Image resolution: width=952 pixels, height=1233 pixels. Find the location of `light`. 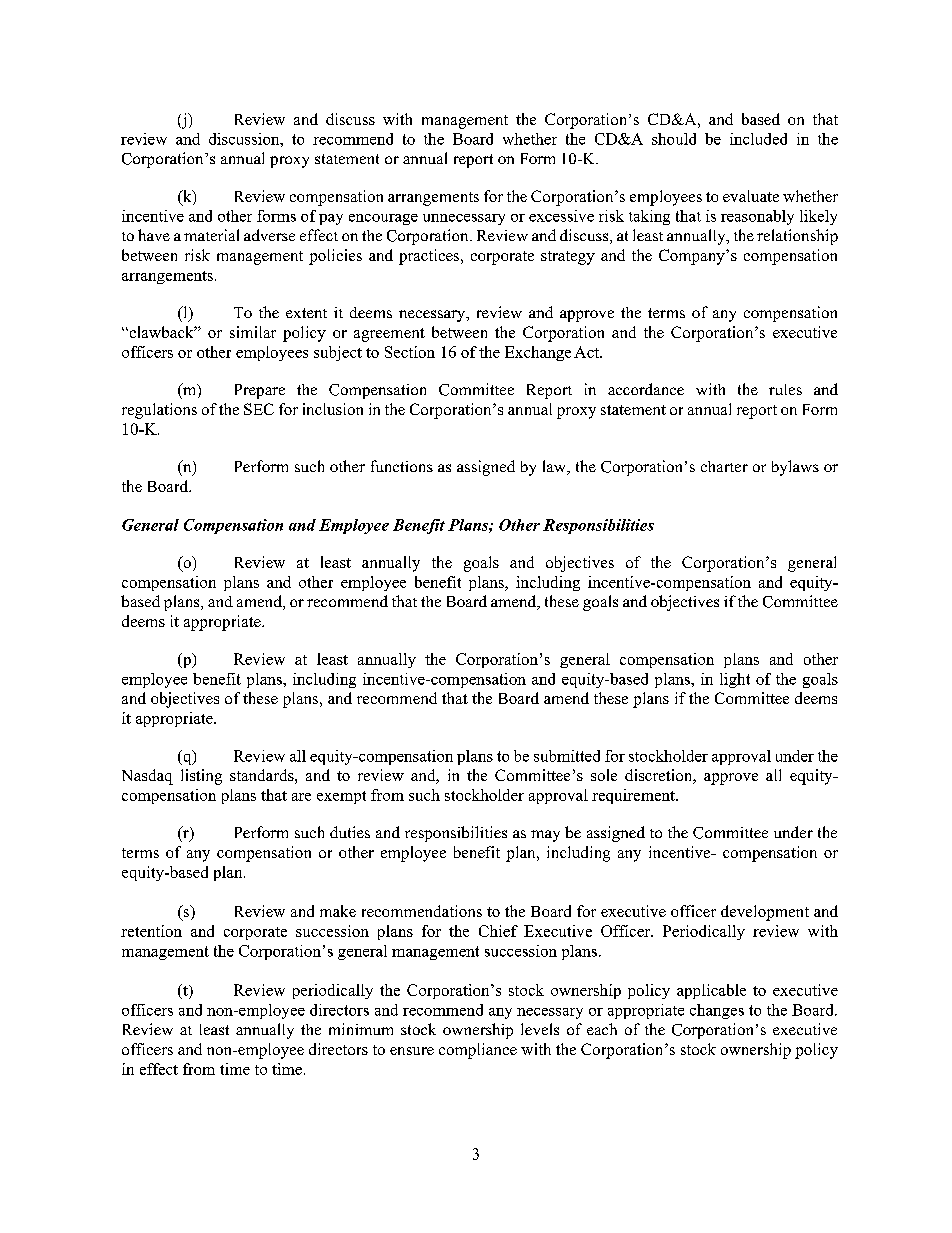

light is located at coordinates (735, 680).
